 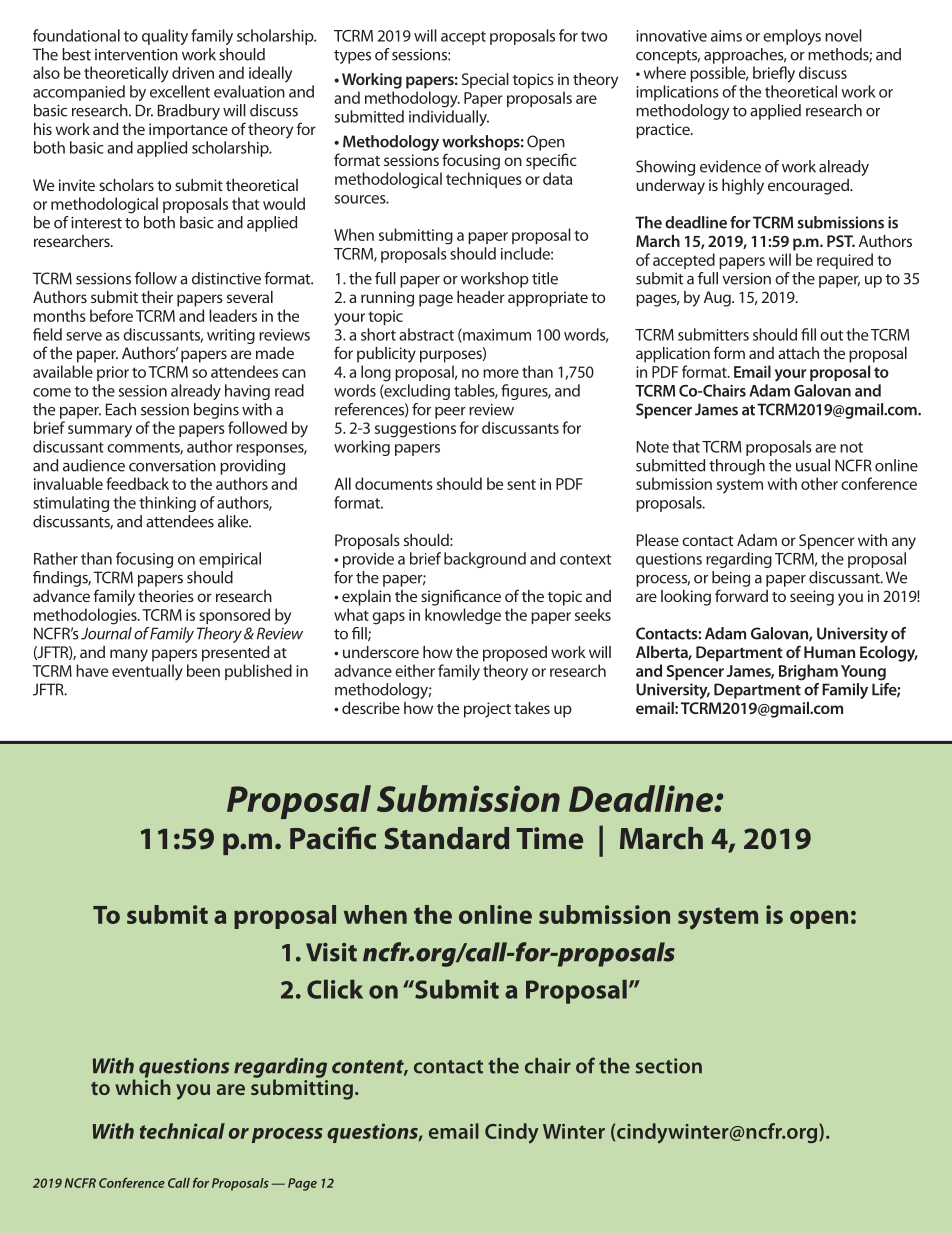 I want to click on intervention, so click(x=136, y=55).
